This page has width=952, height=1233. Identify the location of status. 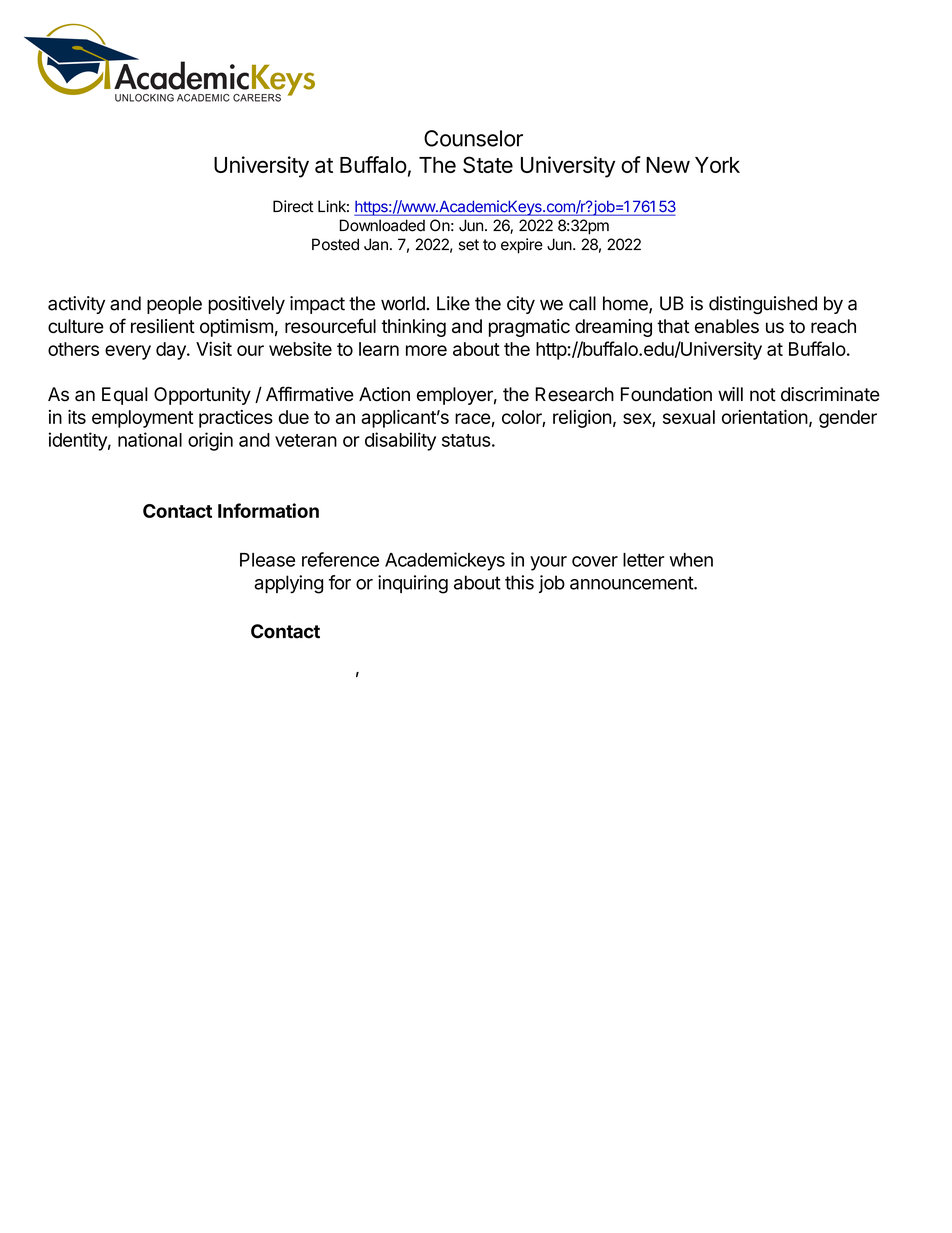
(466, 440).
